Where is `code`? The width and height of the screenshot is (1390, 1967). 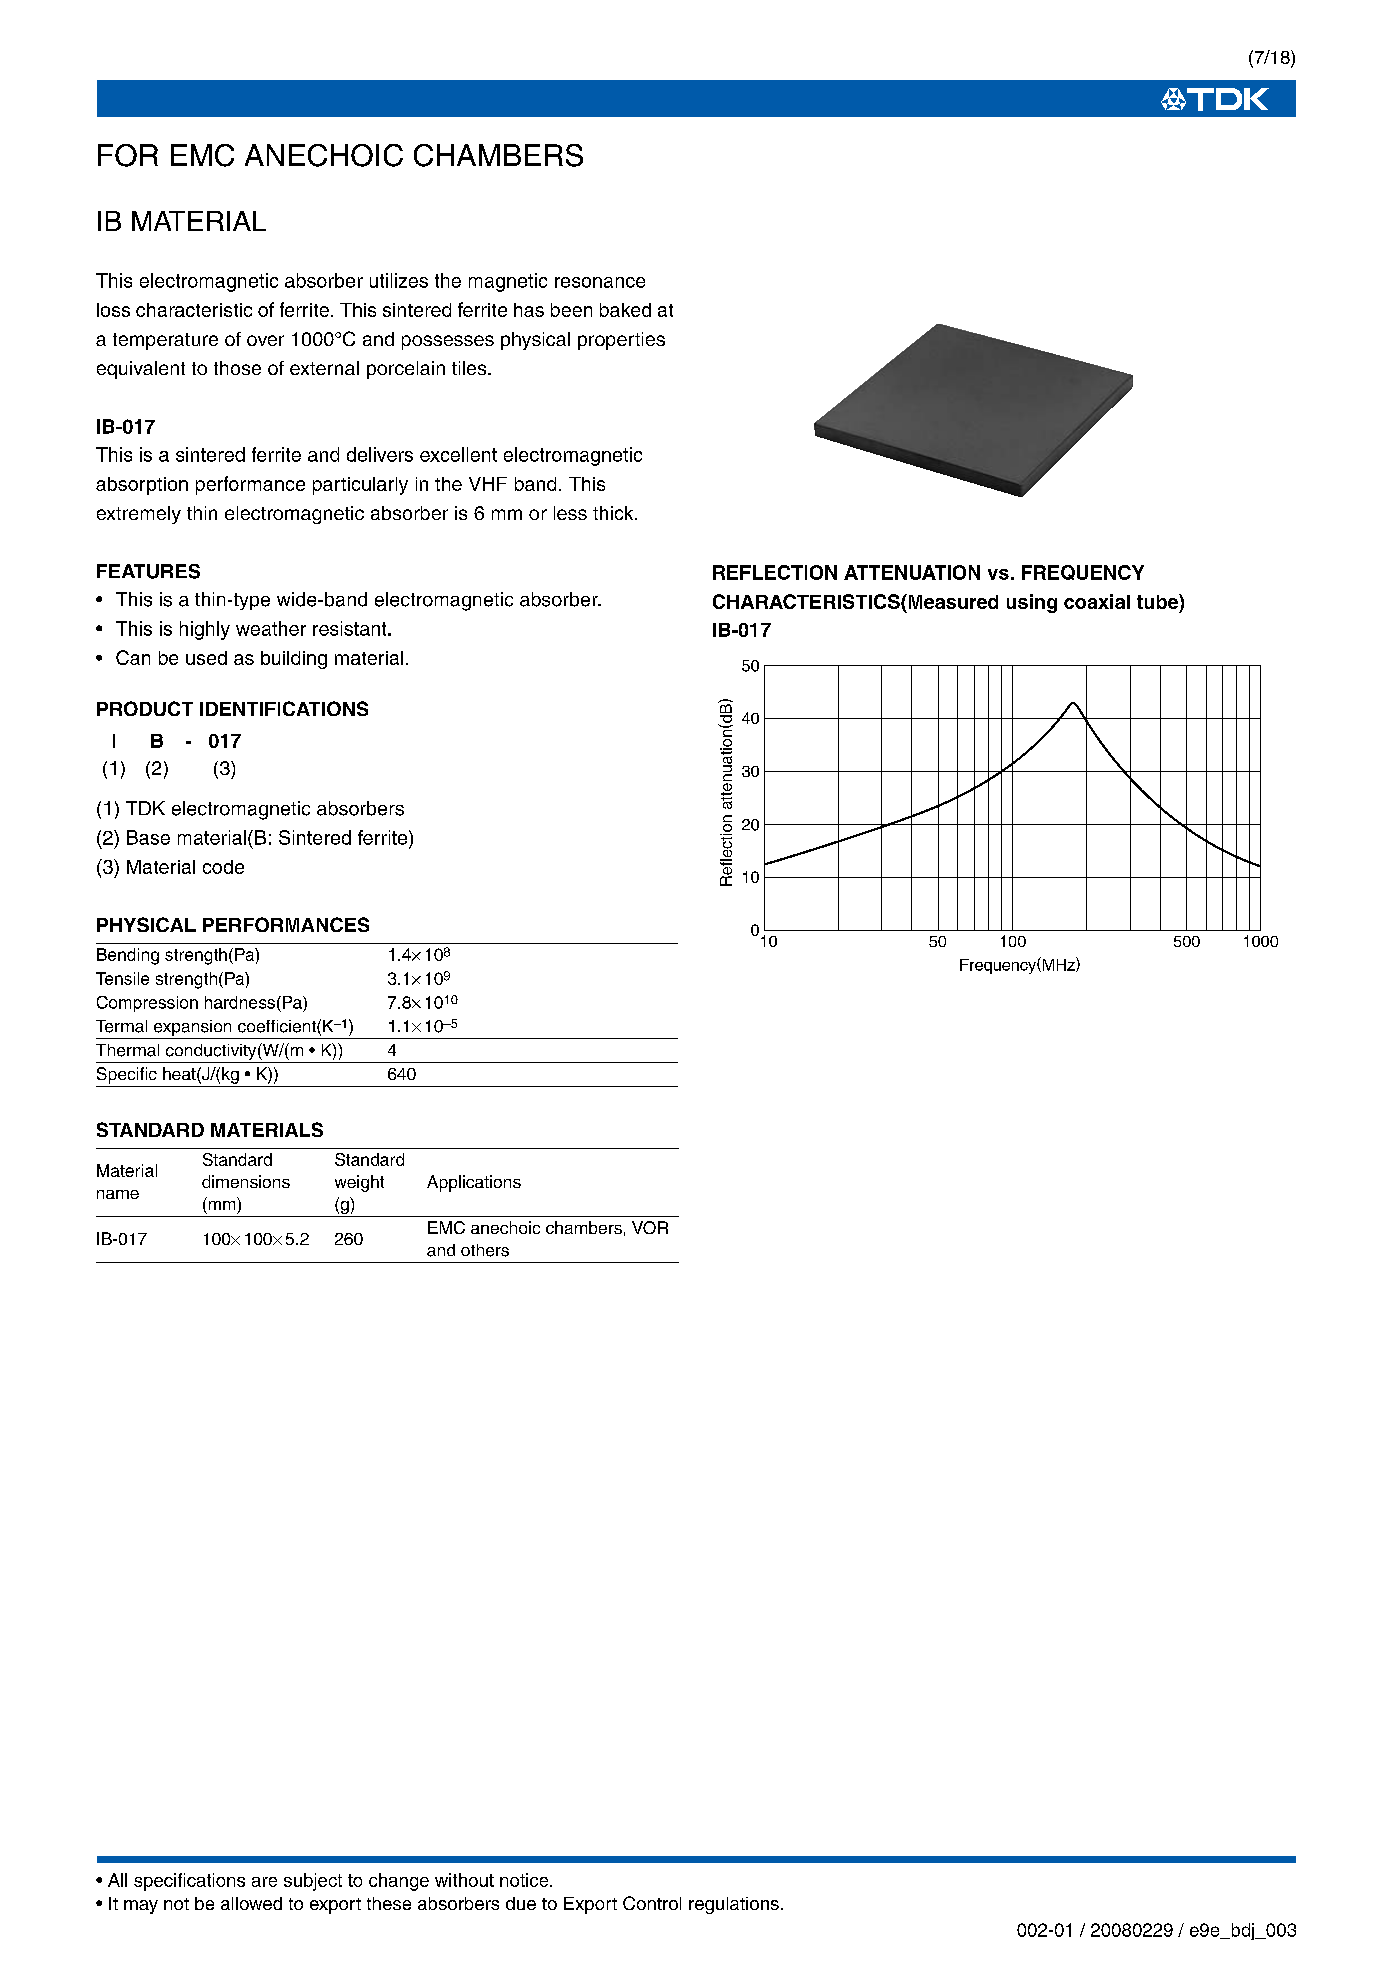
code is located at coordinates (223, 867).
